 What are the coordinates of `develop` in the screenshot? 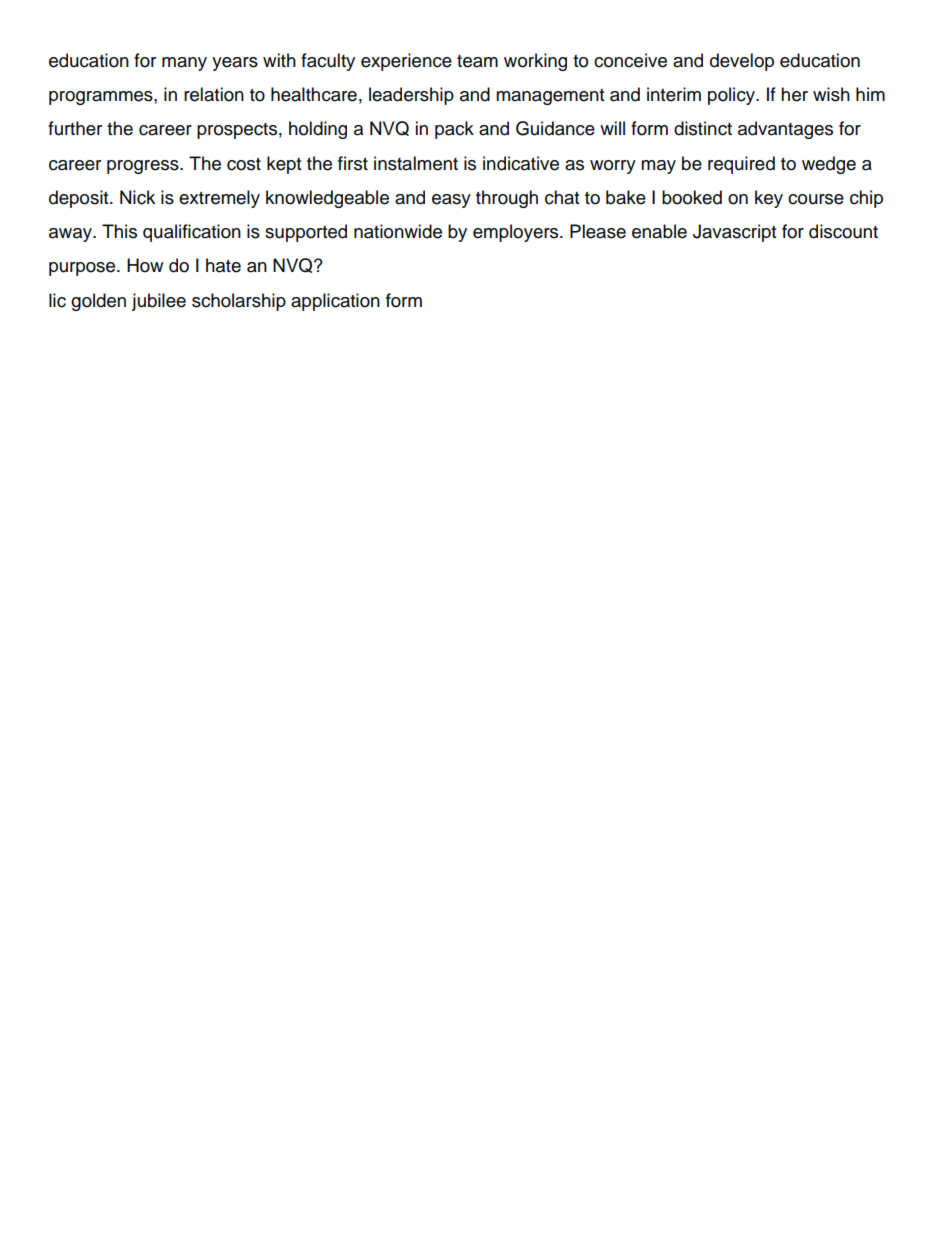 It's located at (742, 62).
